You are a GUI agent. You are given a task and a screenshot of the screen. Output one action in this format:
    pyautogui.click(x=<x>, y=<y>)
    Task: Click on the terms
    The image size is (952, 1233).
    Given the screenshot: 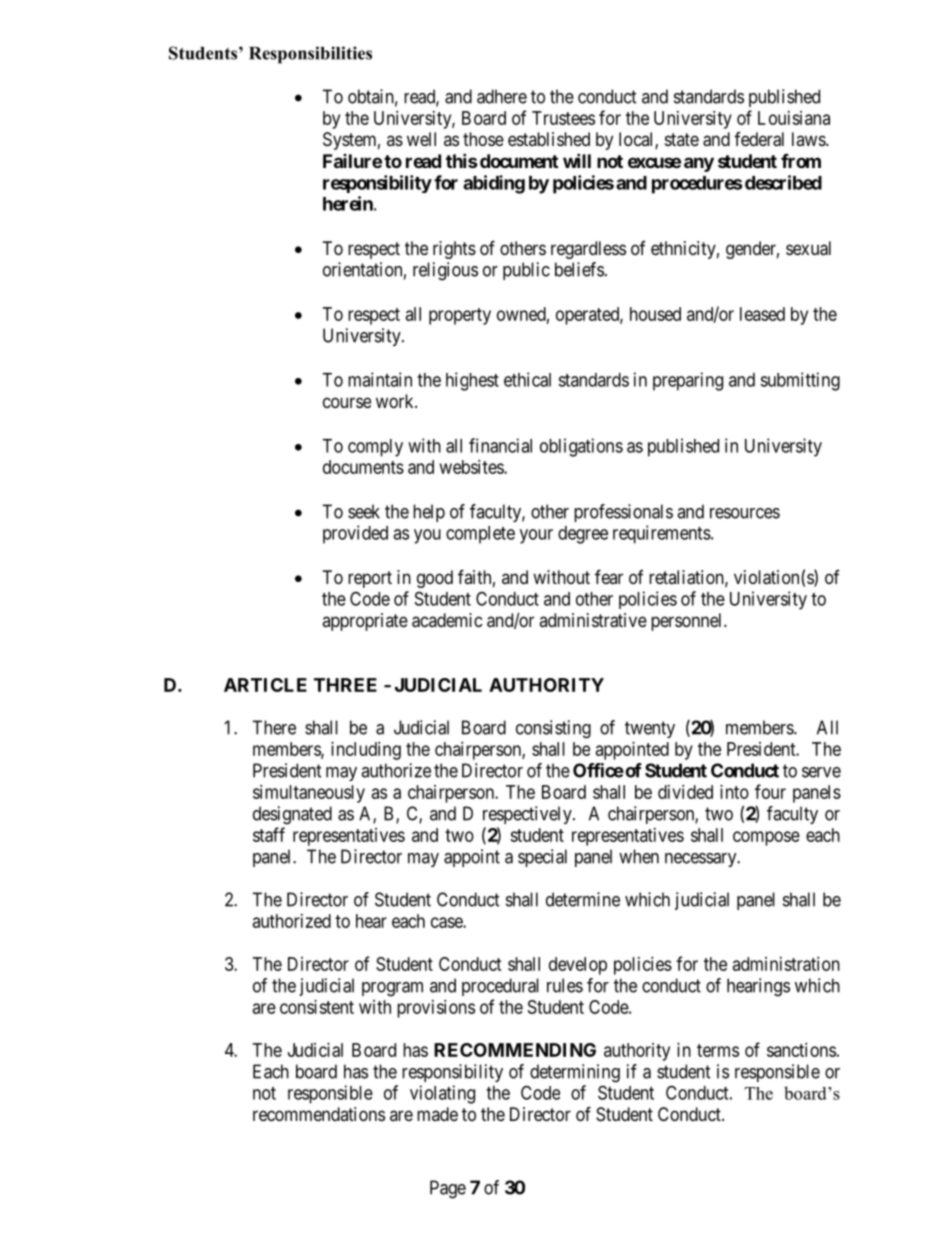 What is the action you would take?
    pyautogui.click(x=718, y=1050)
